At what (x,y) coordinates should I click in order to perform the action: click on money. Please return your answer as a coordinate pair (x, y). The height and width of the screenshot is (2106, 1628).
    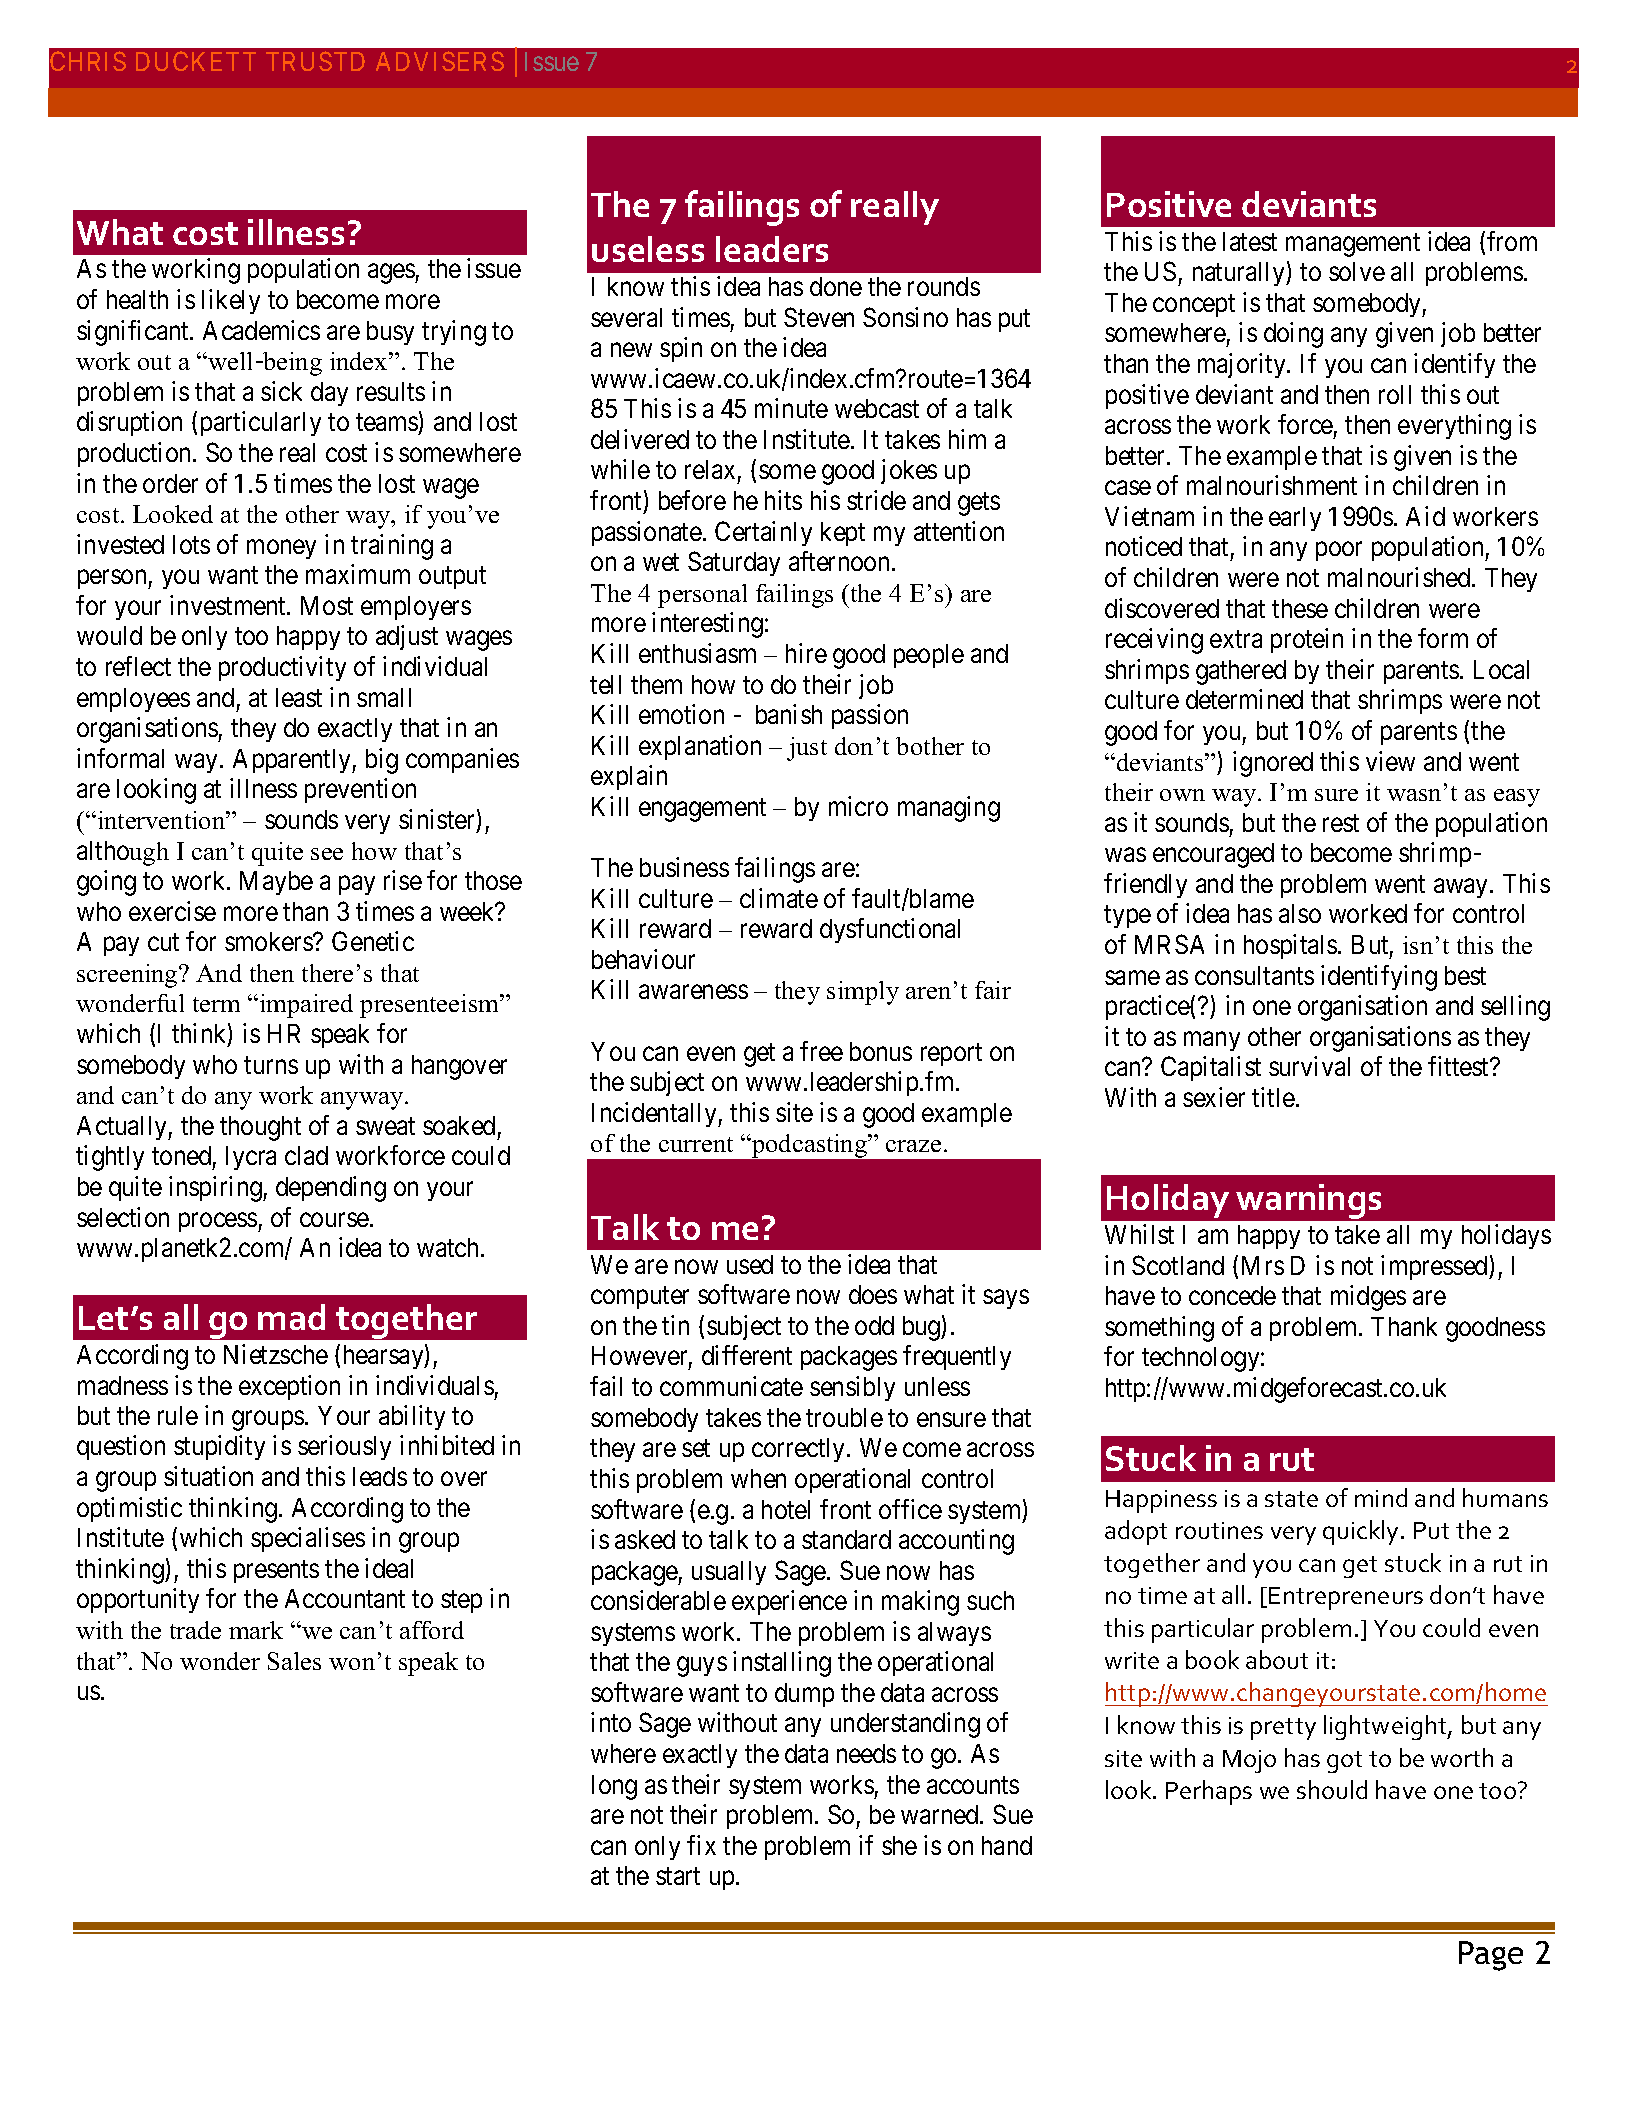
    Looking at the image, I should click on (281, 549).
